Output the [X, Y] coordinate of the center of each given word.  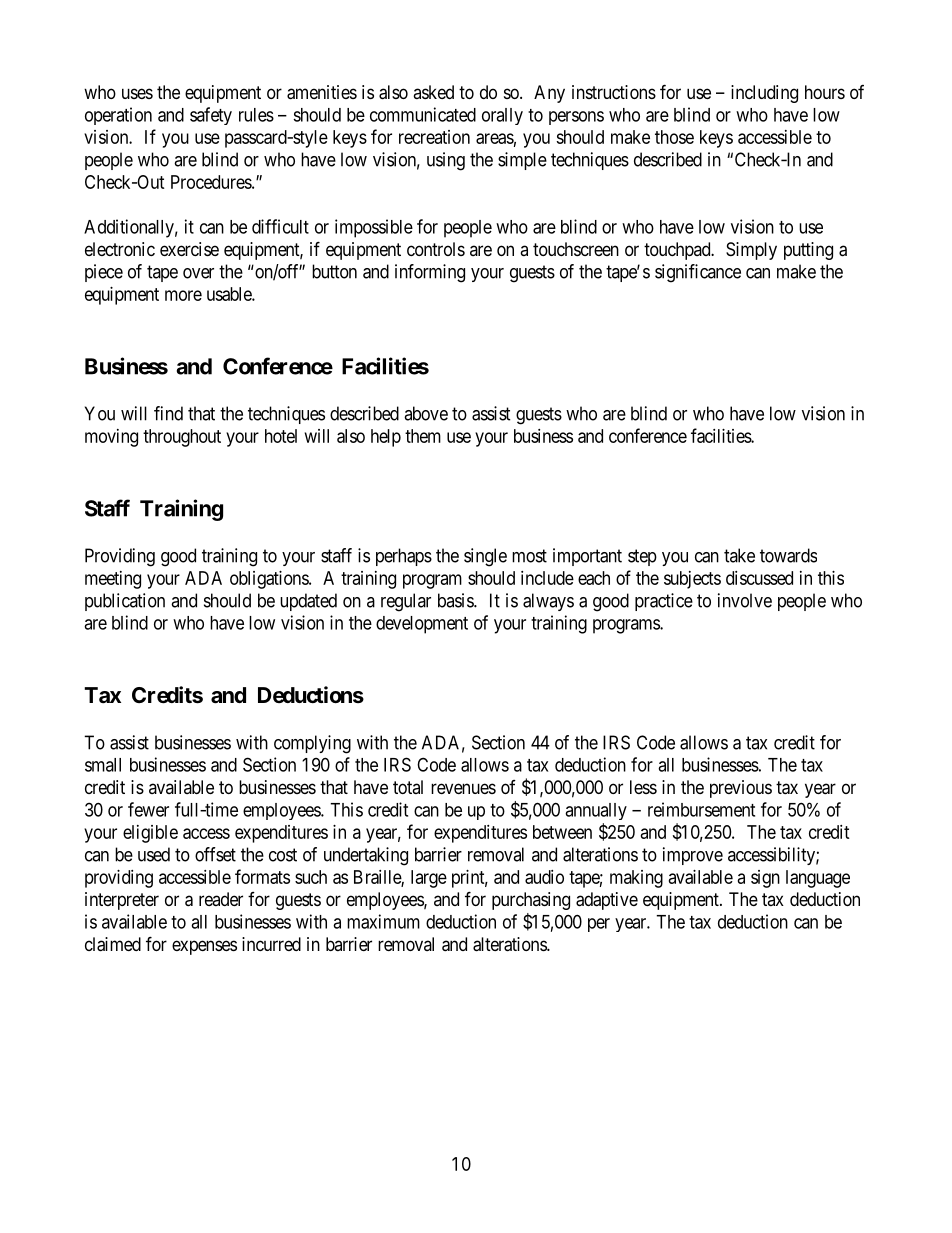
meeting [113, 580]
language [818, 879]
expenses [204, 947]
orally [502, 116]
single [485, 557]
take [739, 555]
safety [211, 116]
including [764, 94]
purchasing [531, 901]
